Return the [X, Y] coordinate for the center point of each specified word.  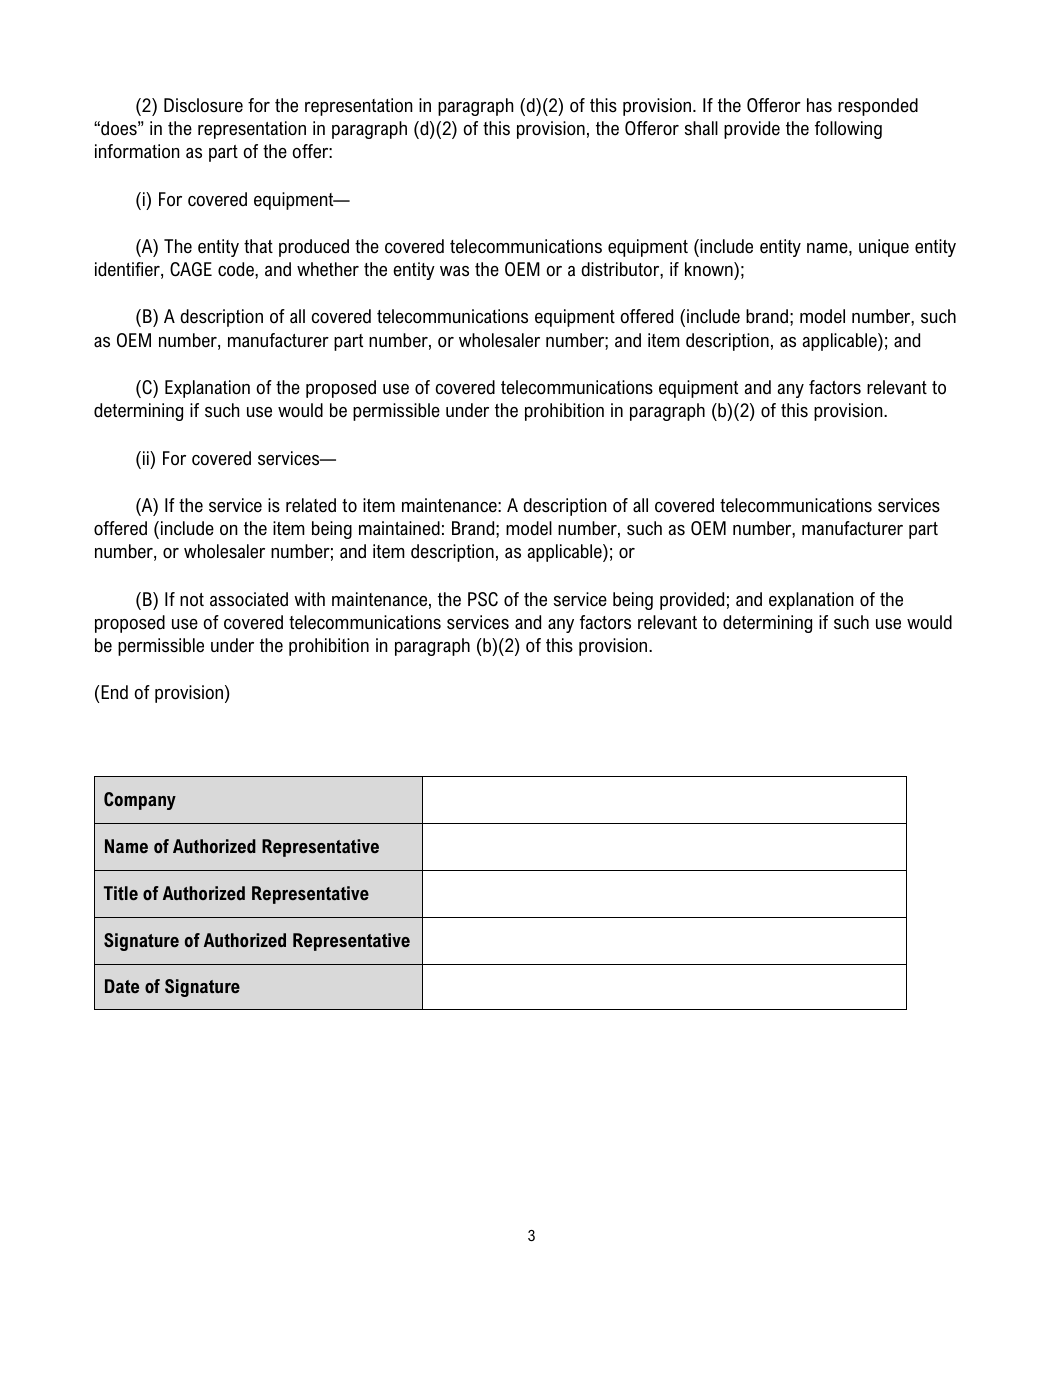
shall [701, 128]
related [311, 505]
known [710, 269]
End [114, 692]
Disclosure [203, 105]
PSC [483, 599]
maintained [399, 528]
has [819, 105]
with [309, 599]
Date [122, 986]
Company [140, 801]
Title [121, 893]
